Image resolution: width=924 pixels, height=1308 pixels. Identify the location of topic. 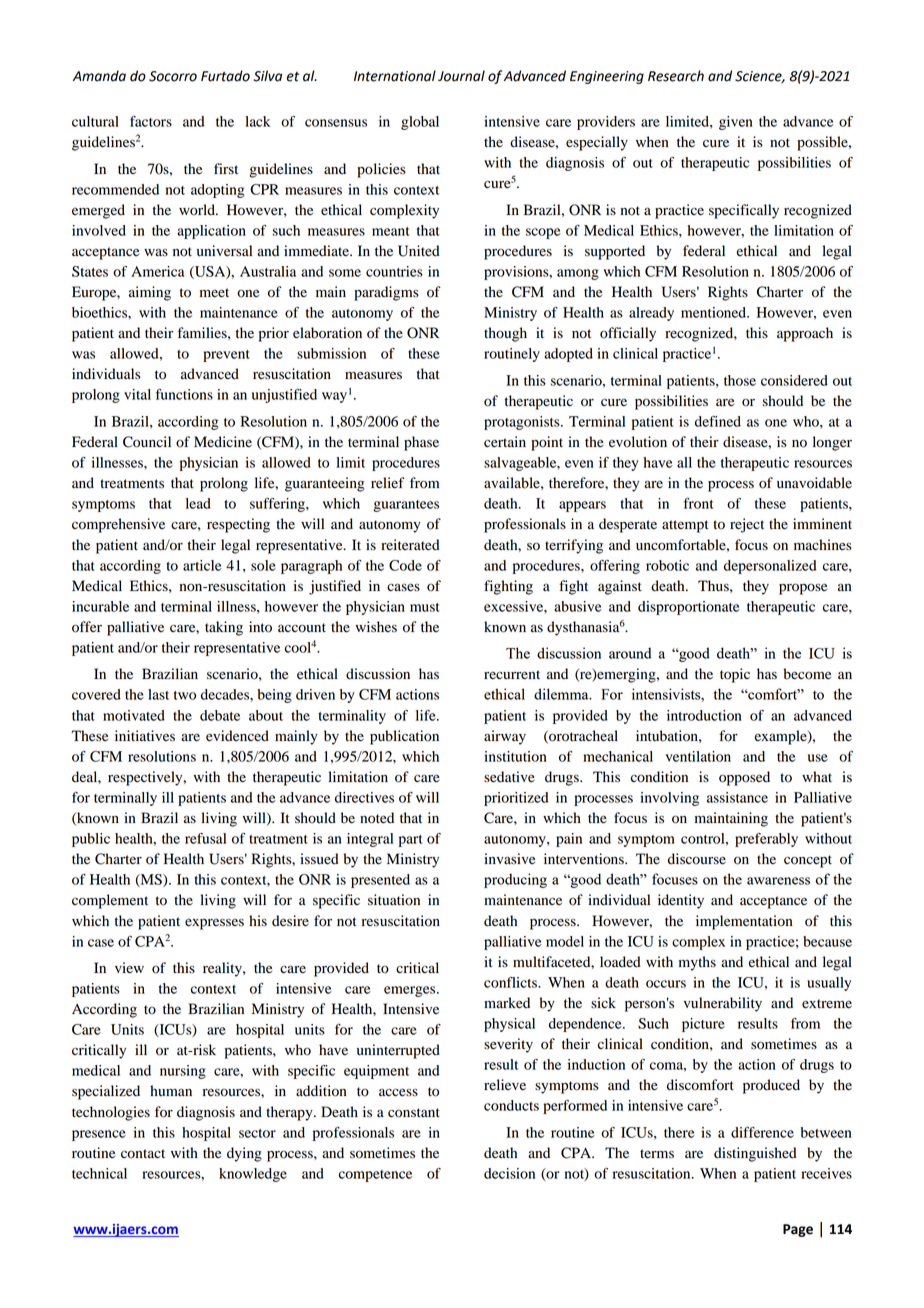
(735, 675).
